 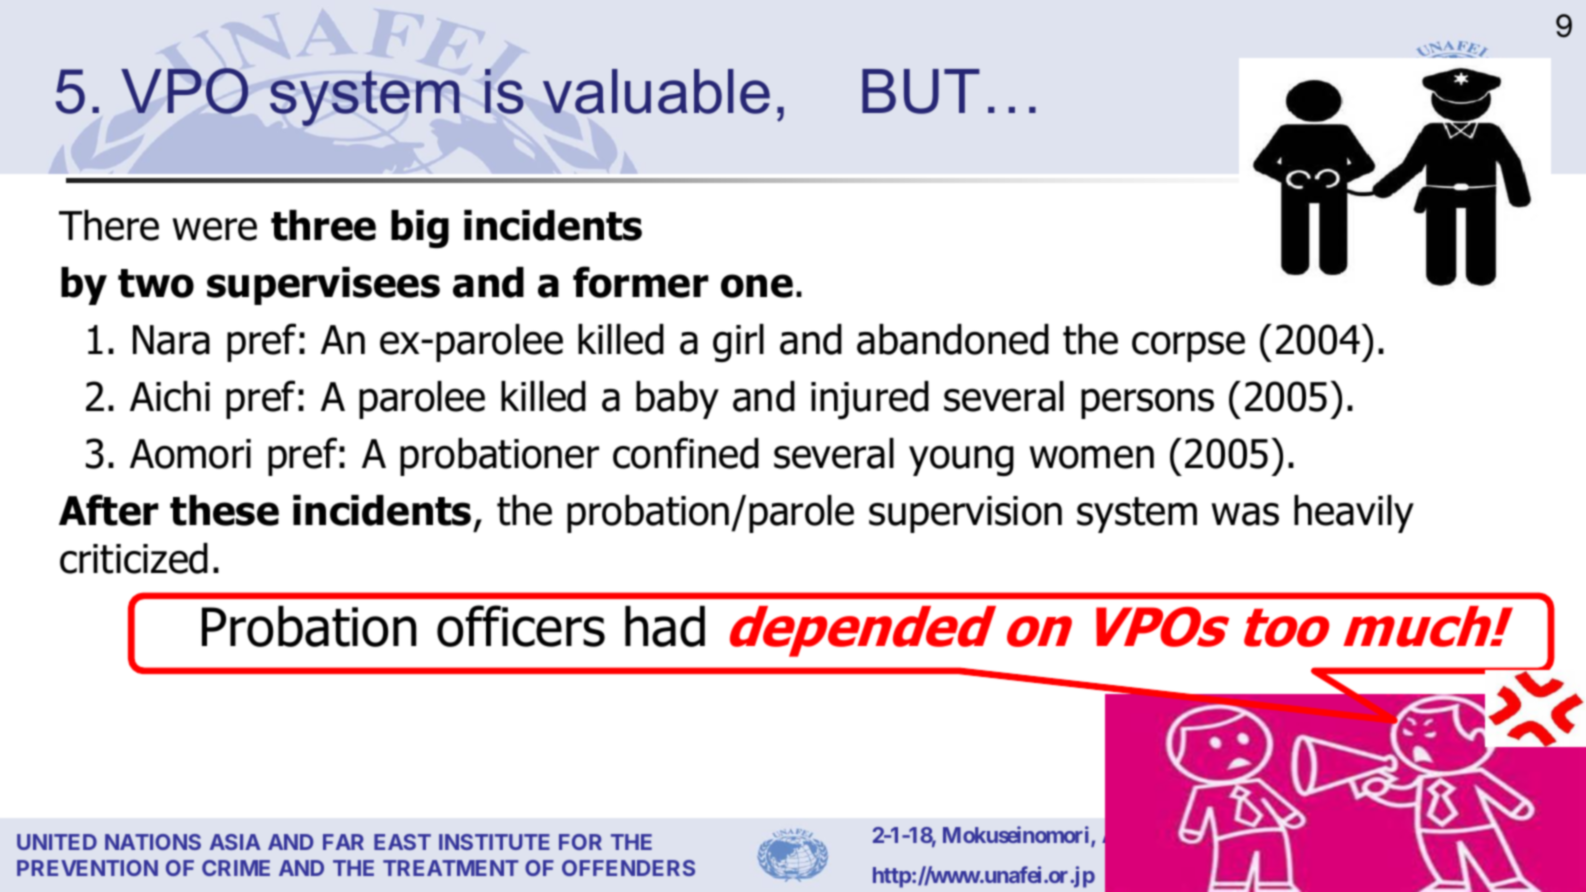 I want to click on was, so click(x=1245, y=514).
